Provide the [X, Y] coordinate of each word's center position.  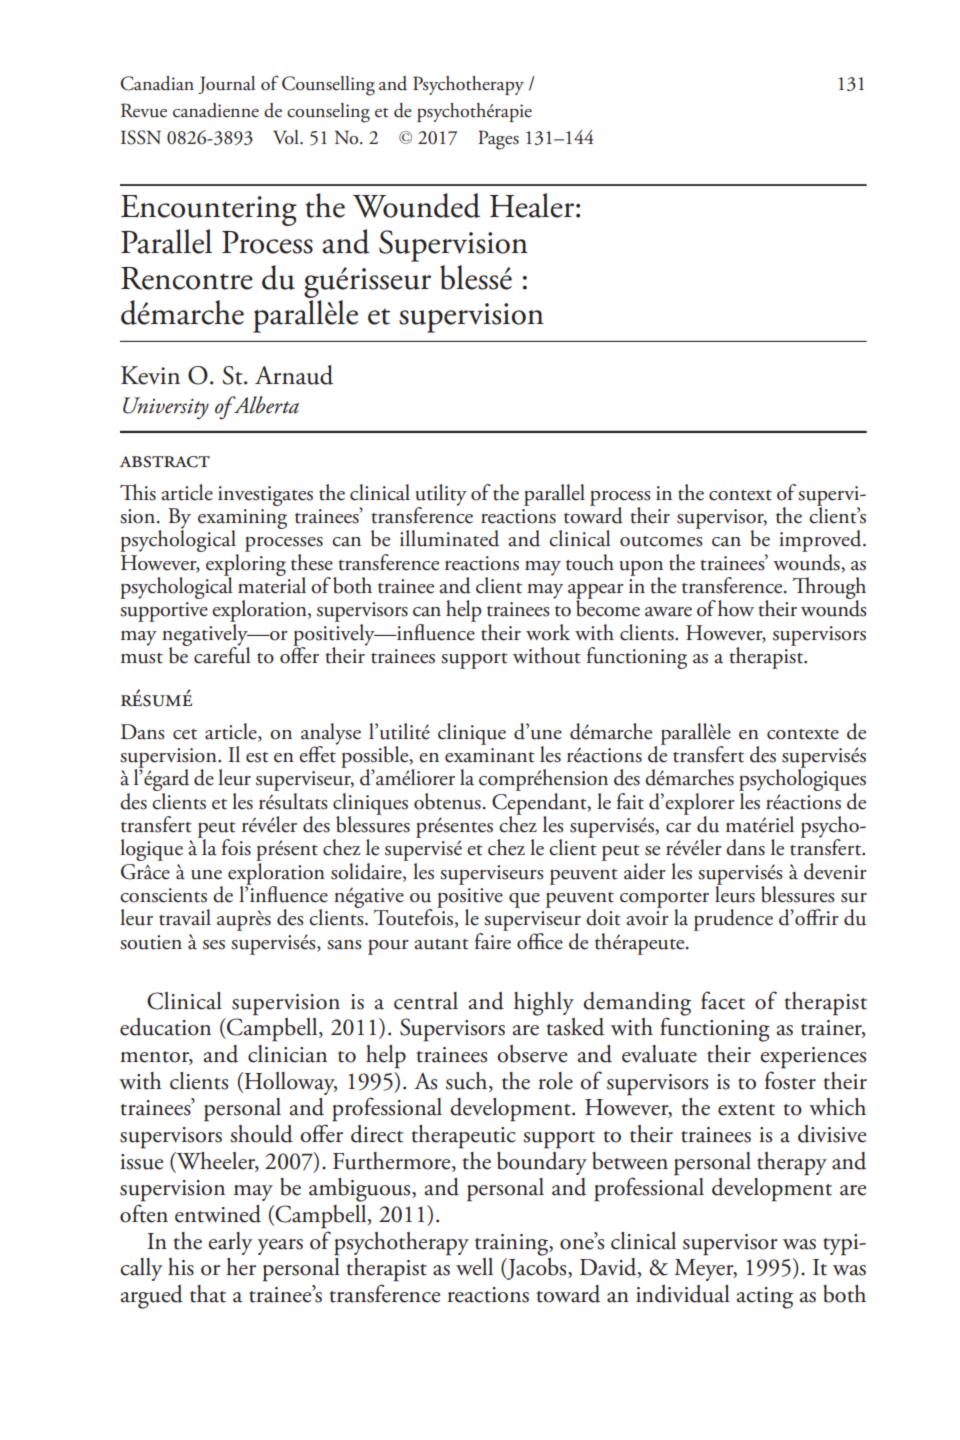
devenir [835, 871]
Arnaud [294, 375]
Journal [226, 85]
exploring [246, 564]
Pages [498, 140]
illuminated [449, 538]
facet [723, 1000]
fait [630, 801]
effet [318, 753]
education [165, 1027]
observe [532, 1054]
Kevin [150, 375]
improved [821, 542]
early [230, 1243]
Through [829, 589]
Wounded [416, 205]
